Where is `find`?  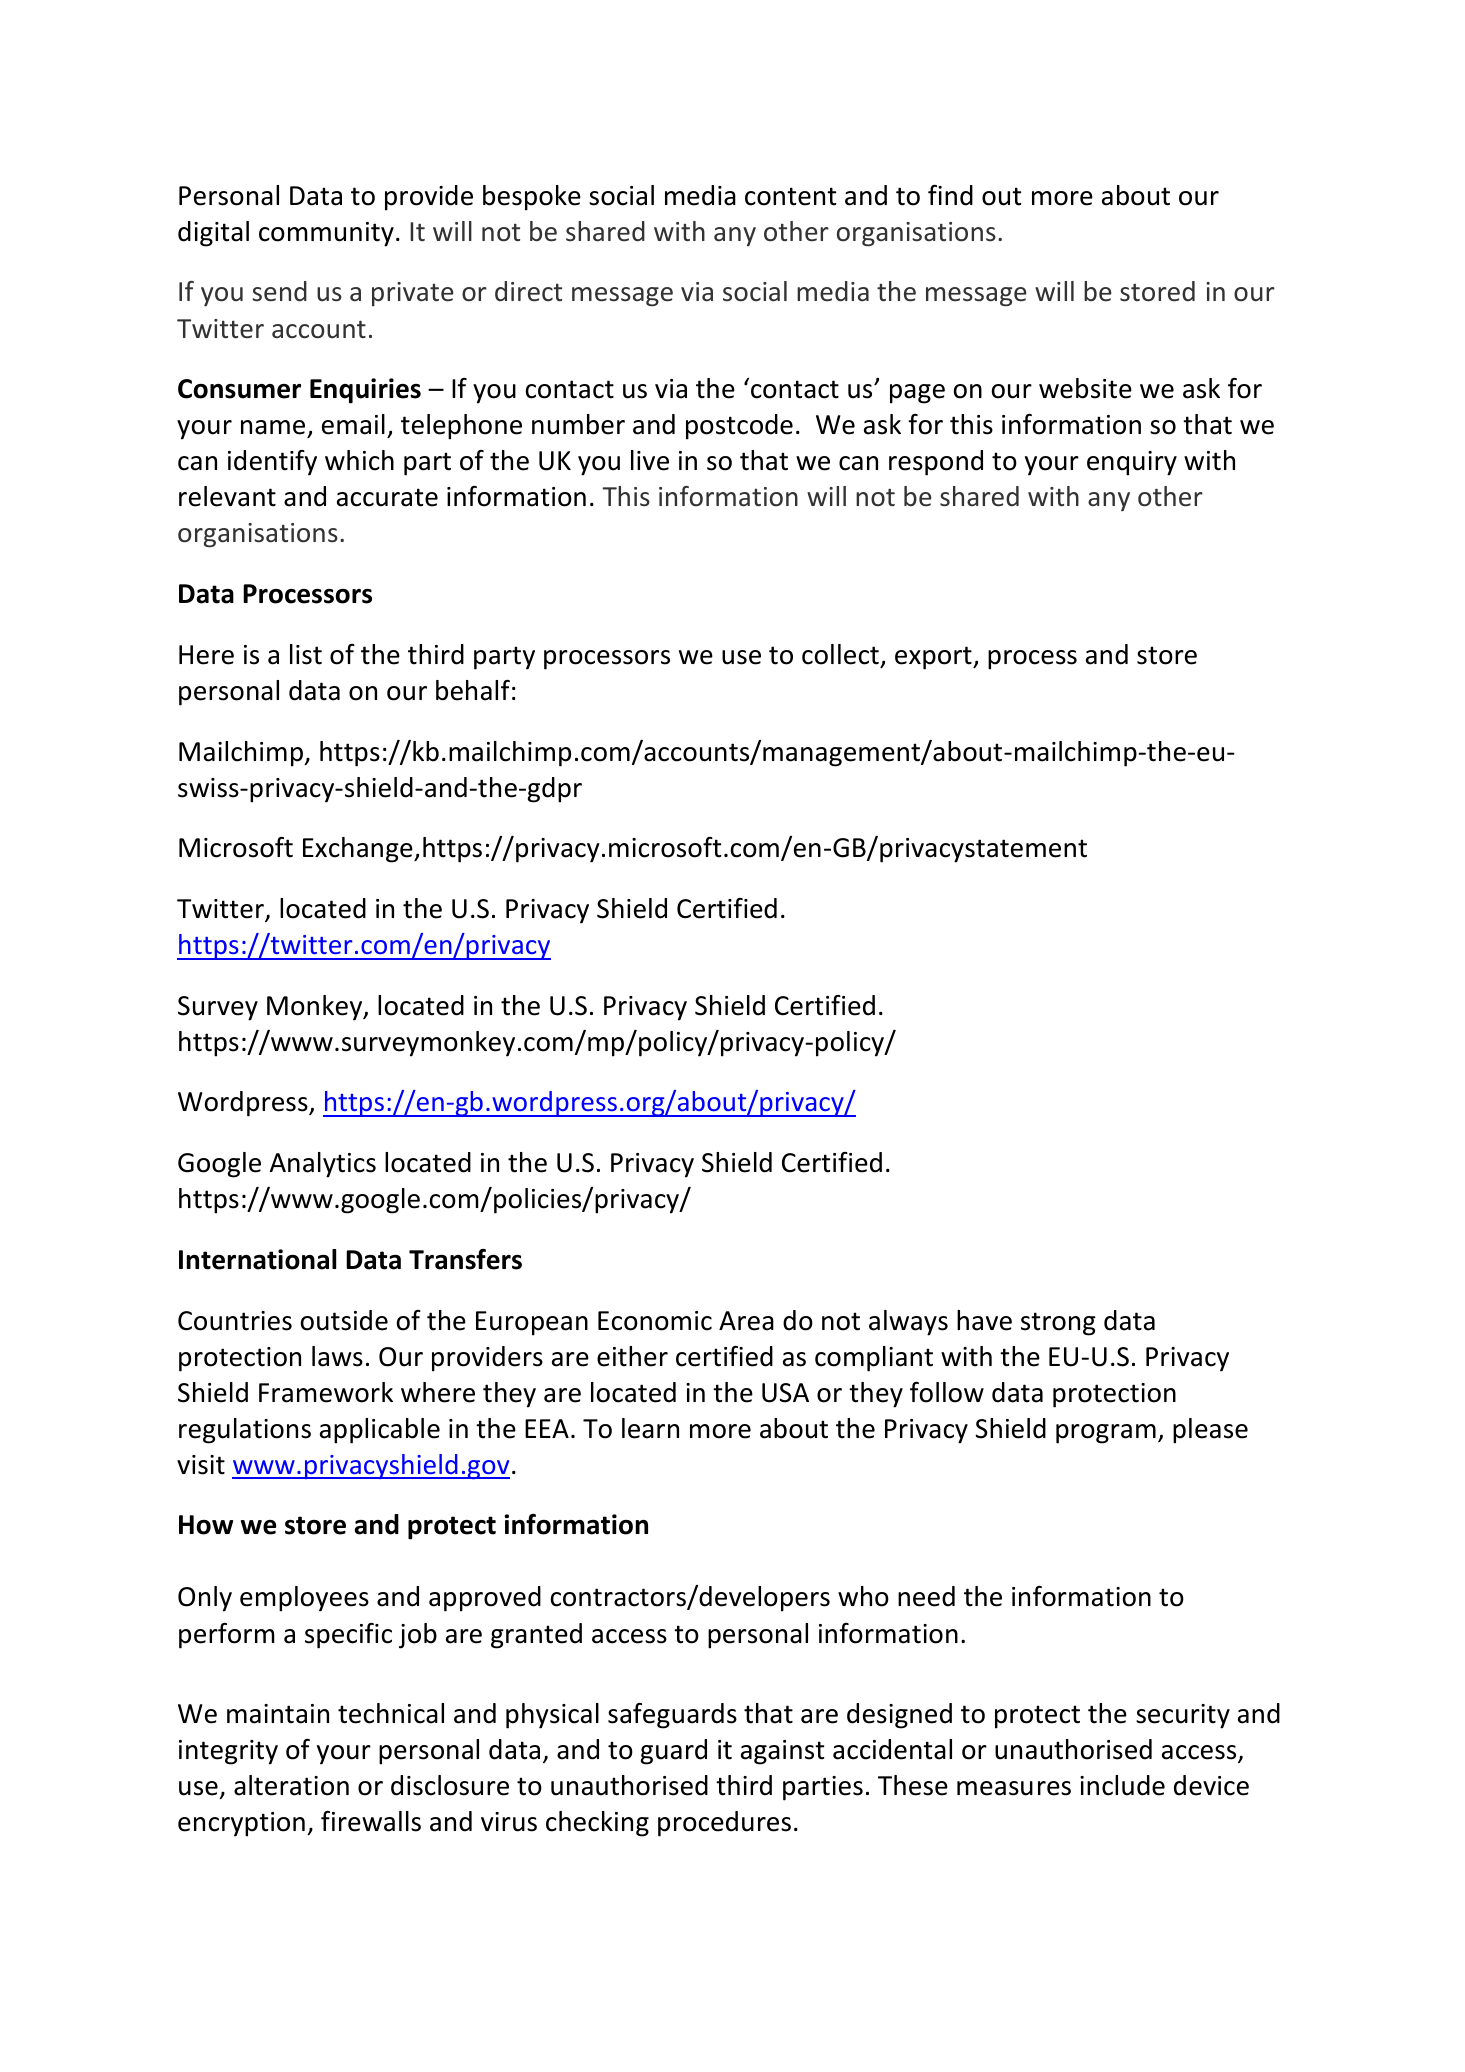 find is located at coordinates (950, 195).
